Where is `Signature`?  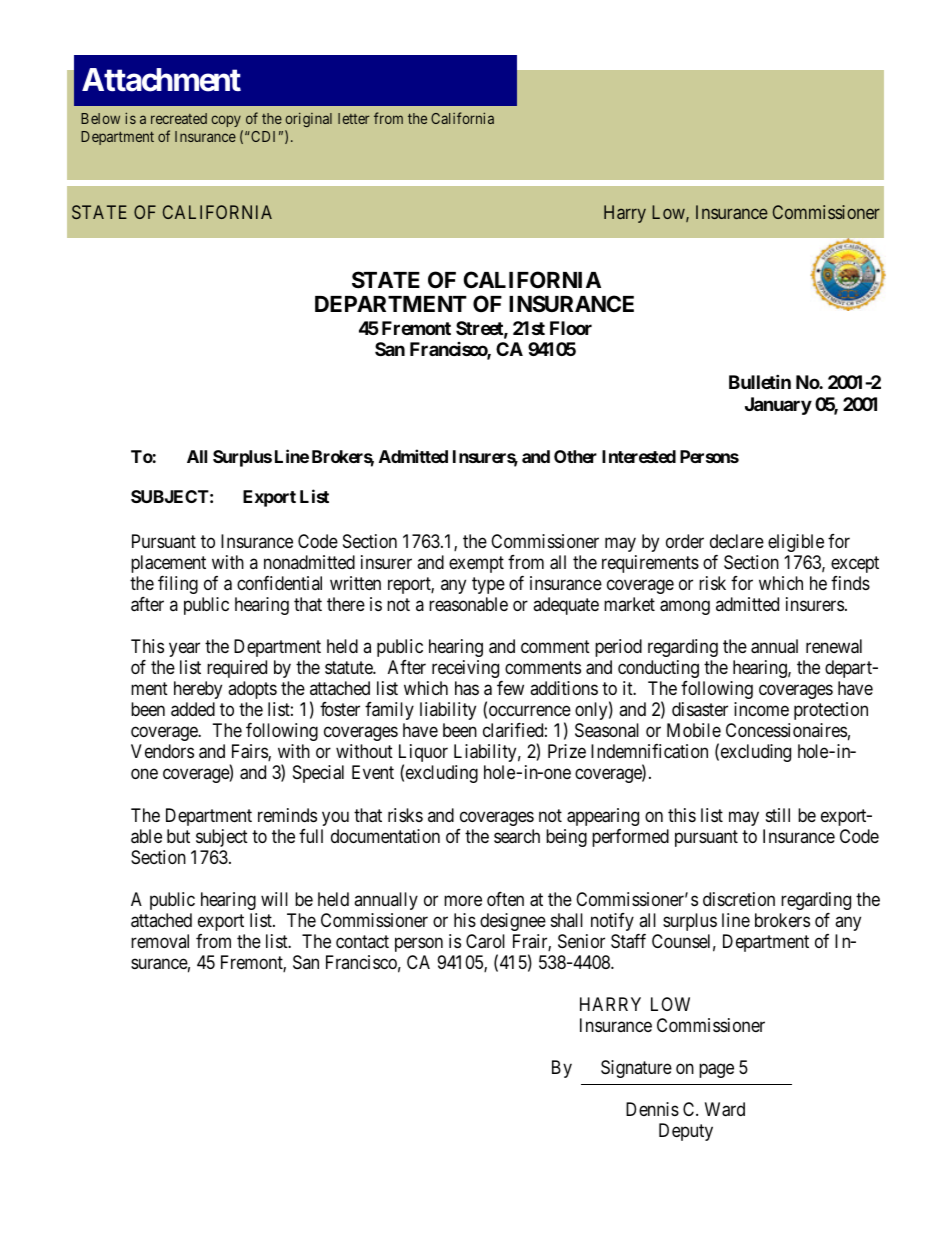
Signature is located at coordinates (636, 1069).
